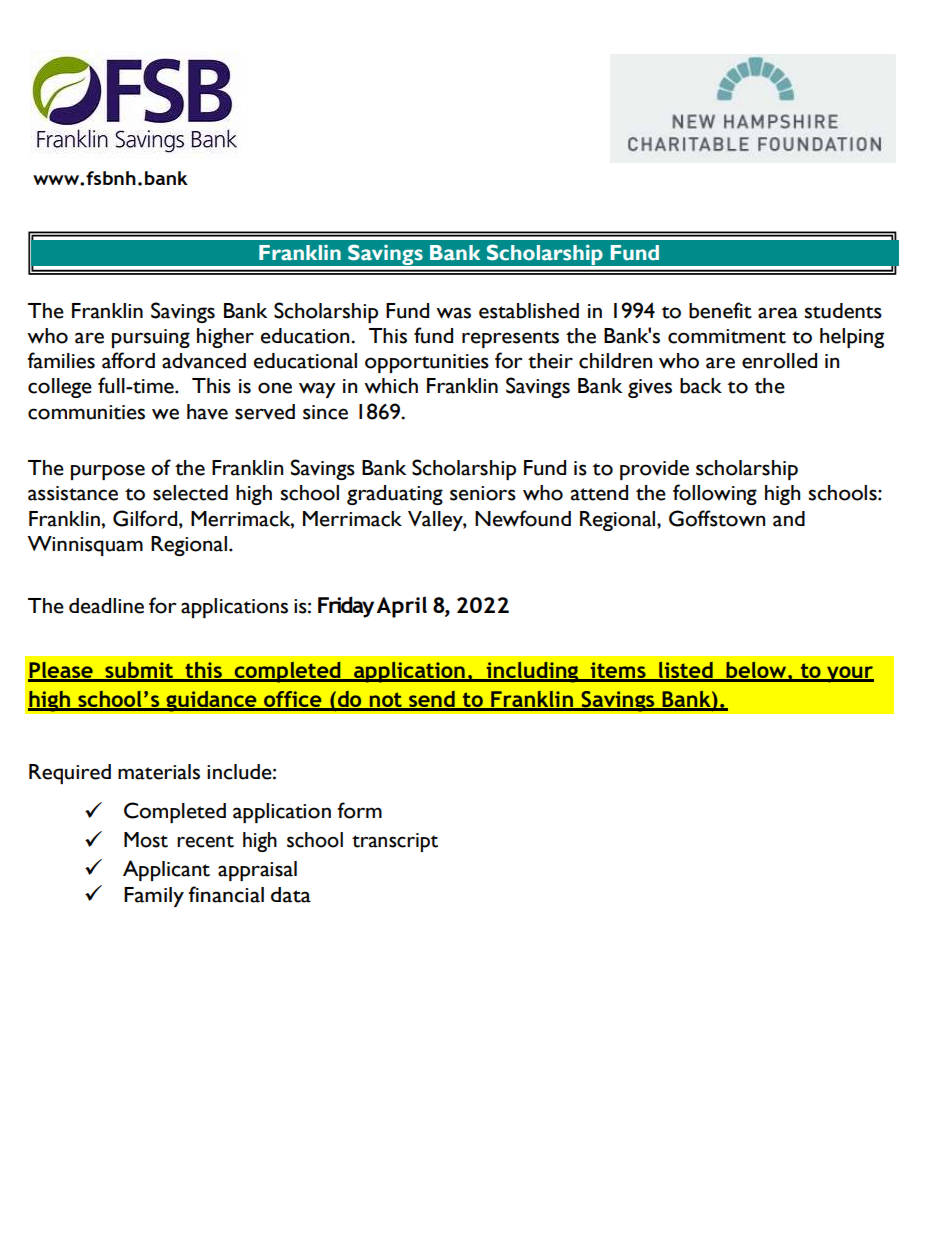 This screenshot has height=1233, width=952. Describe the element at coordinates (432, 700) in the screenshot. I see `send` at that location.
